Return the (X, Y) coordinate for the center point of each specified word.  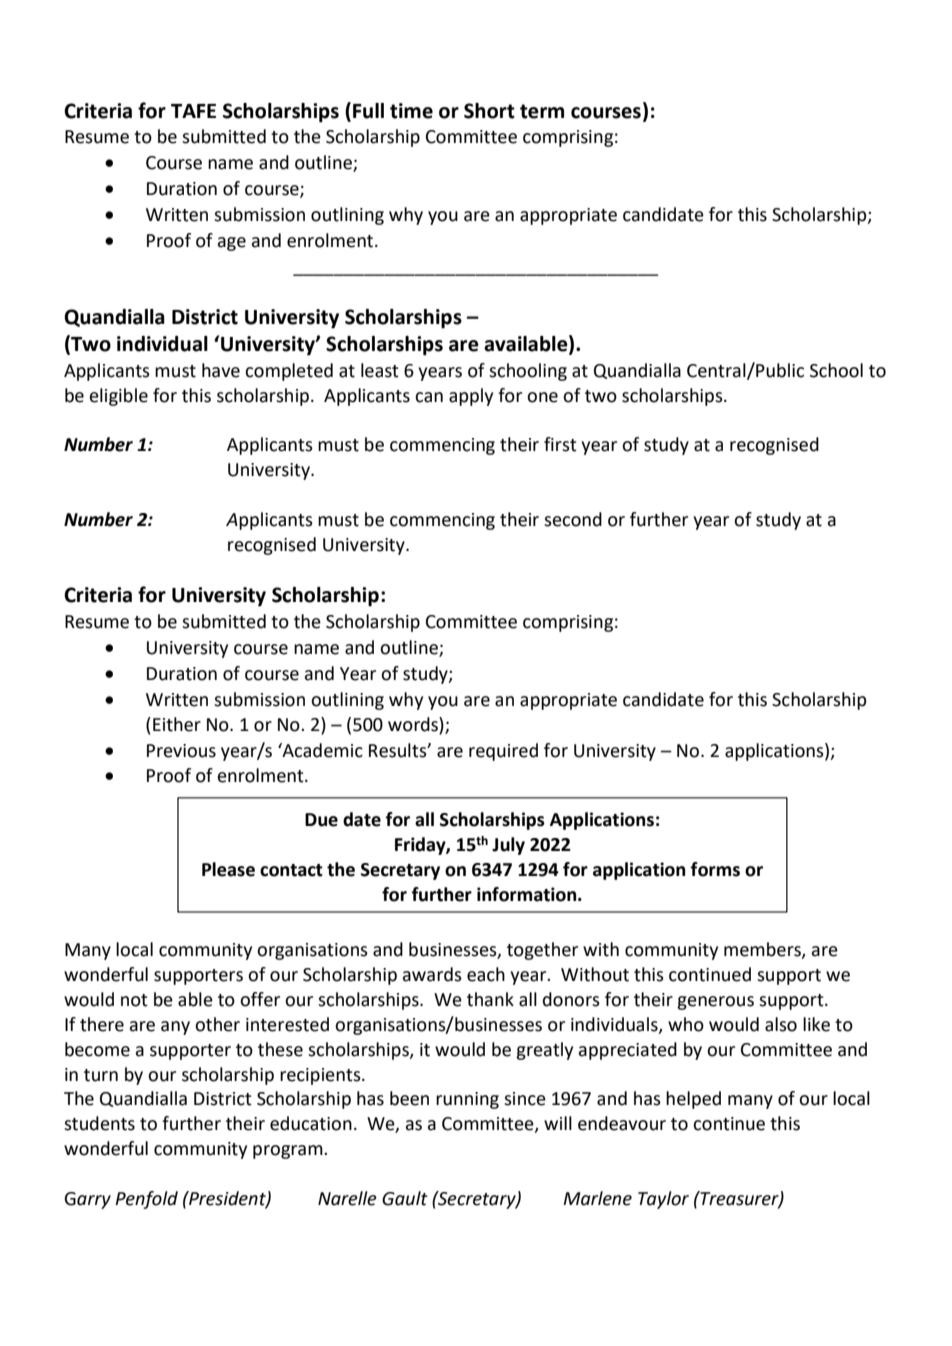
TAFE (193, 111)
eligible (119, 397)
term (542, 111)
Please (228, 869)
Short (489, 111)
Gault (405, 1198)
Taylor (663, 1200)
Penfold (146, 1200)
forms (715, 869)
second (573, 519)
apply (471, 397)
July (508, 846)
